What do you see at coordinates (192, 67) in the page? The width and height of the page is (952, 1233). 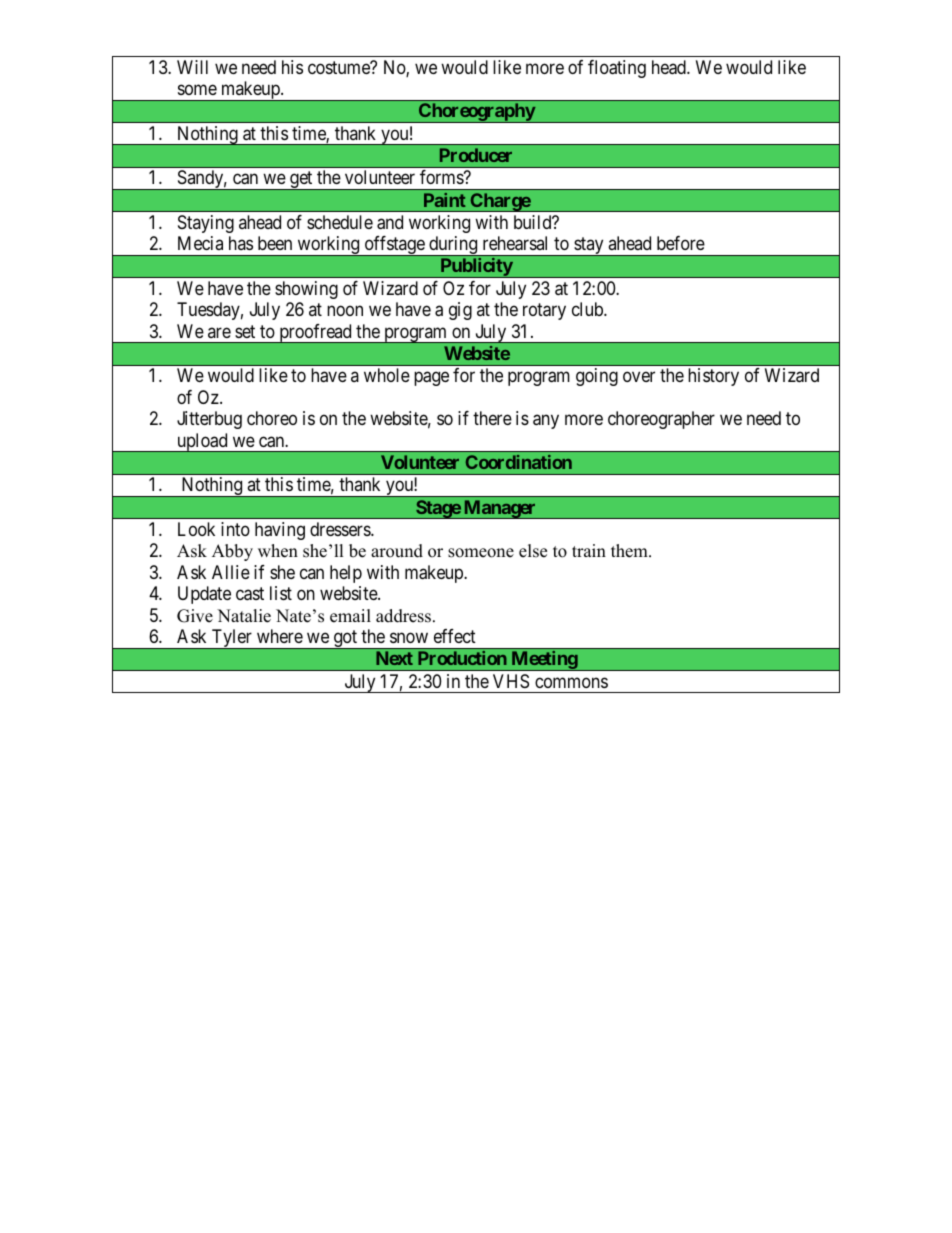 I see `Will` at bounding box center [192, 67].
